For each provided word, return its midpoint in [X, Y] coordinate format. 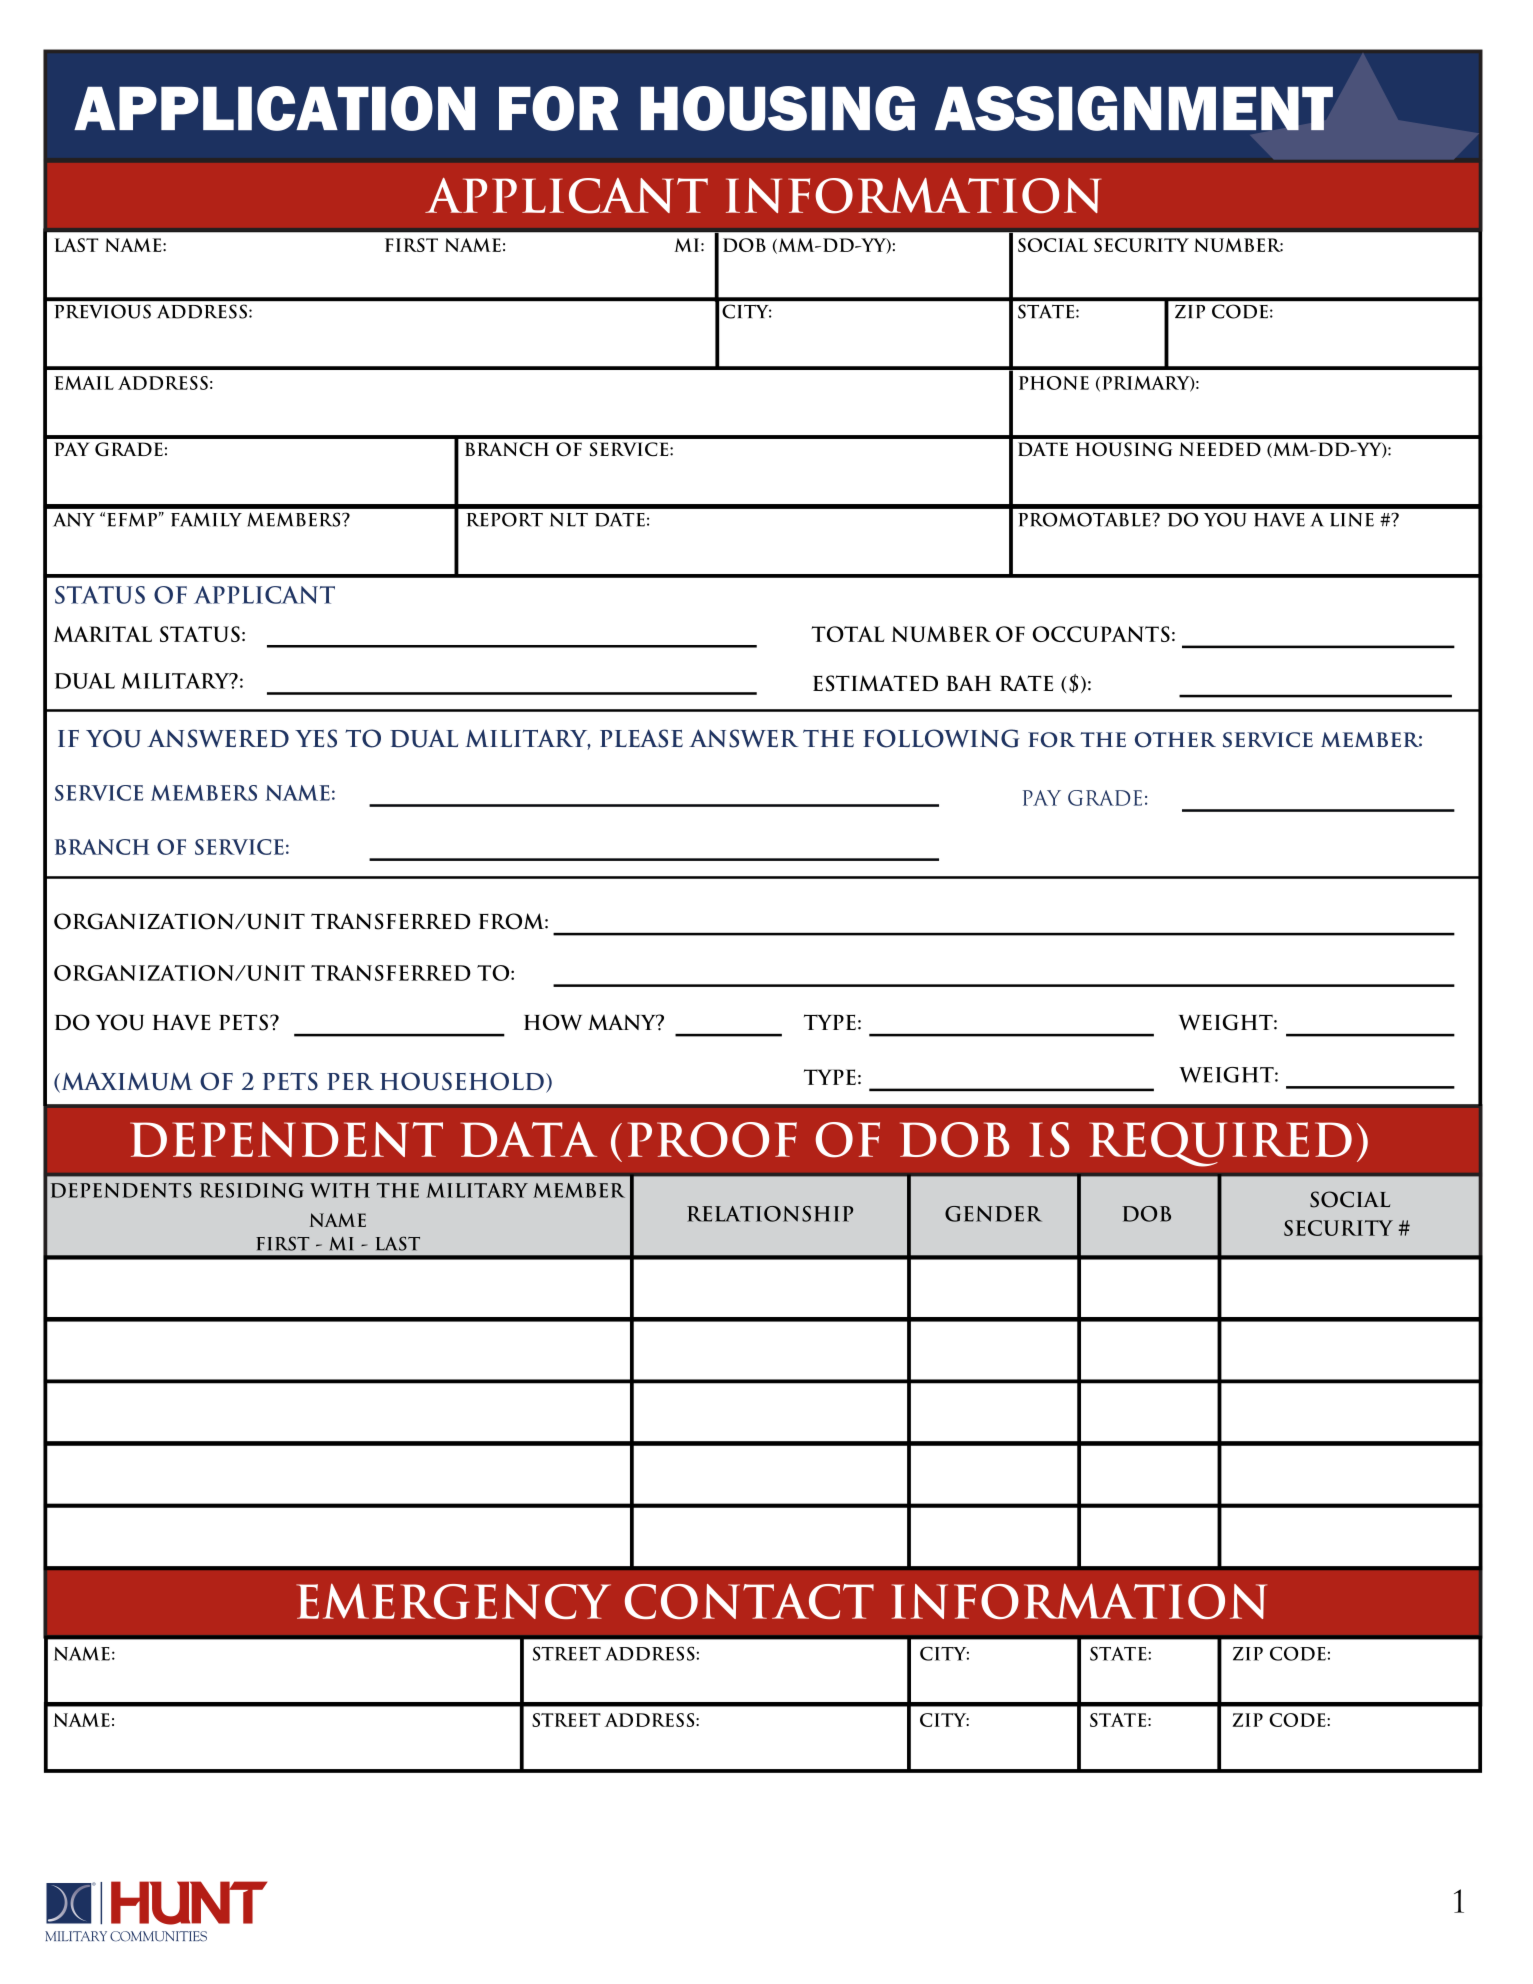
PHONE [1054, 383]
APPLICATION [274, 108]
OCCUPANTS [1101, 634]
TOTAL [848, 634]
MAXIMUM [126, 1082]
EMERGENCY [453, 1601]
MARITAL [103, 634]
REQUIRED [1220, 1144]
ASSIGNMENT [1134, 108]
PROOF [712, 1140]
